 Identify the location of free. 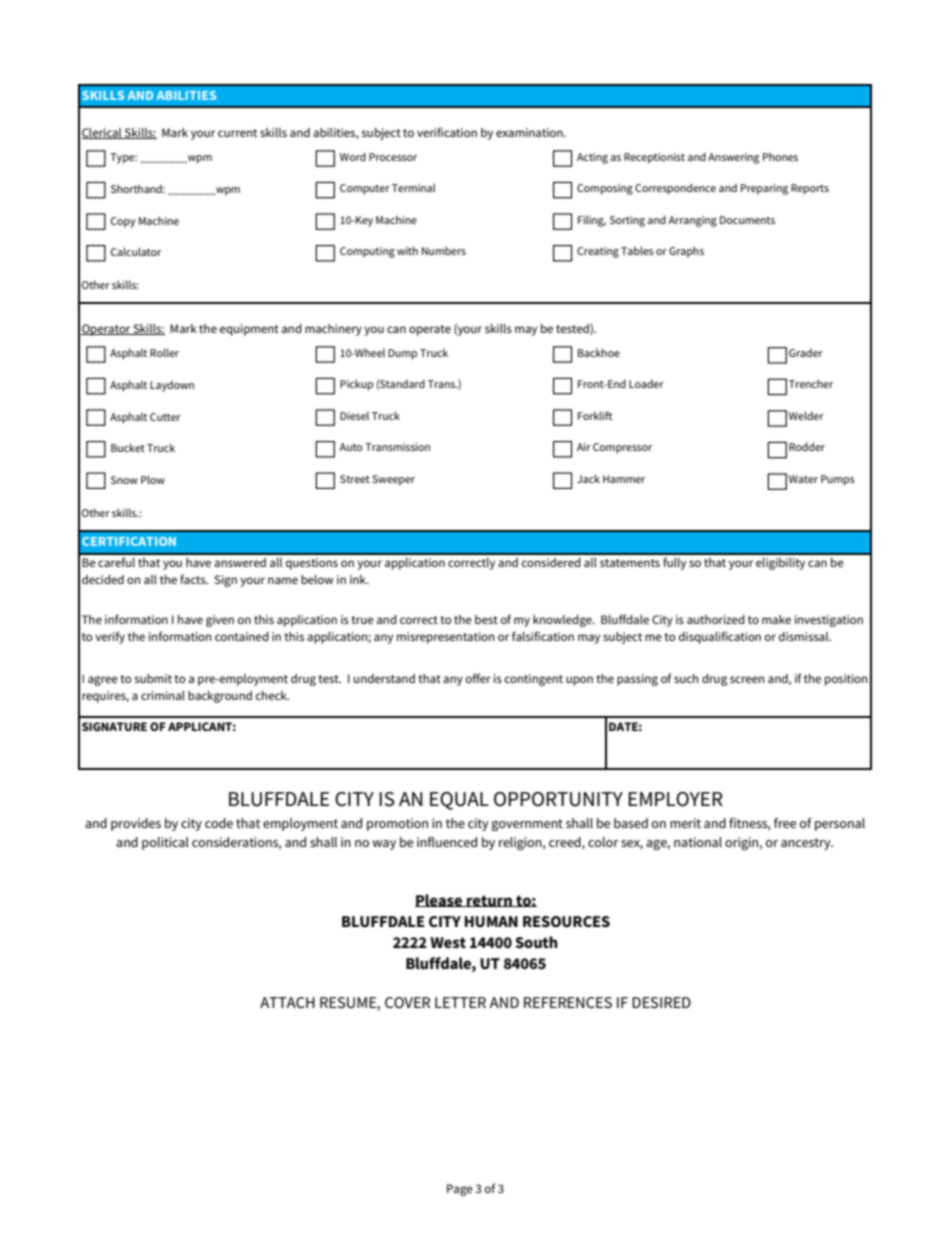
(785, 823).
